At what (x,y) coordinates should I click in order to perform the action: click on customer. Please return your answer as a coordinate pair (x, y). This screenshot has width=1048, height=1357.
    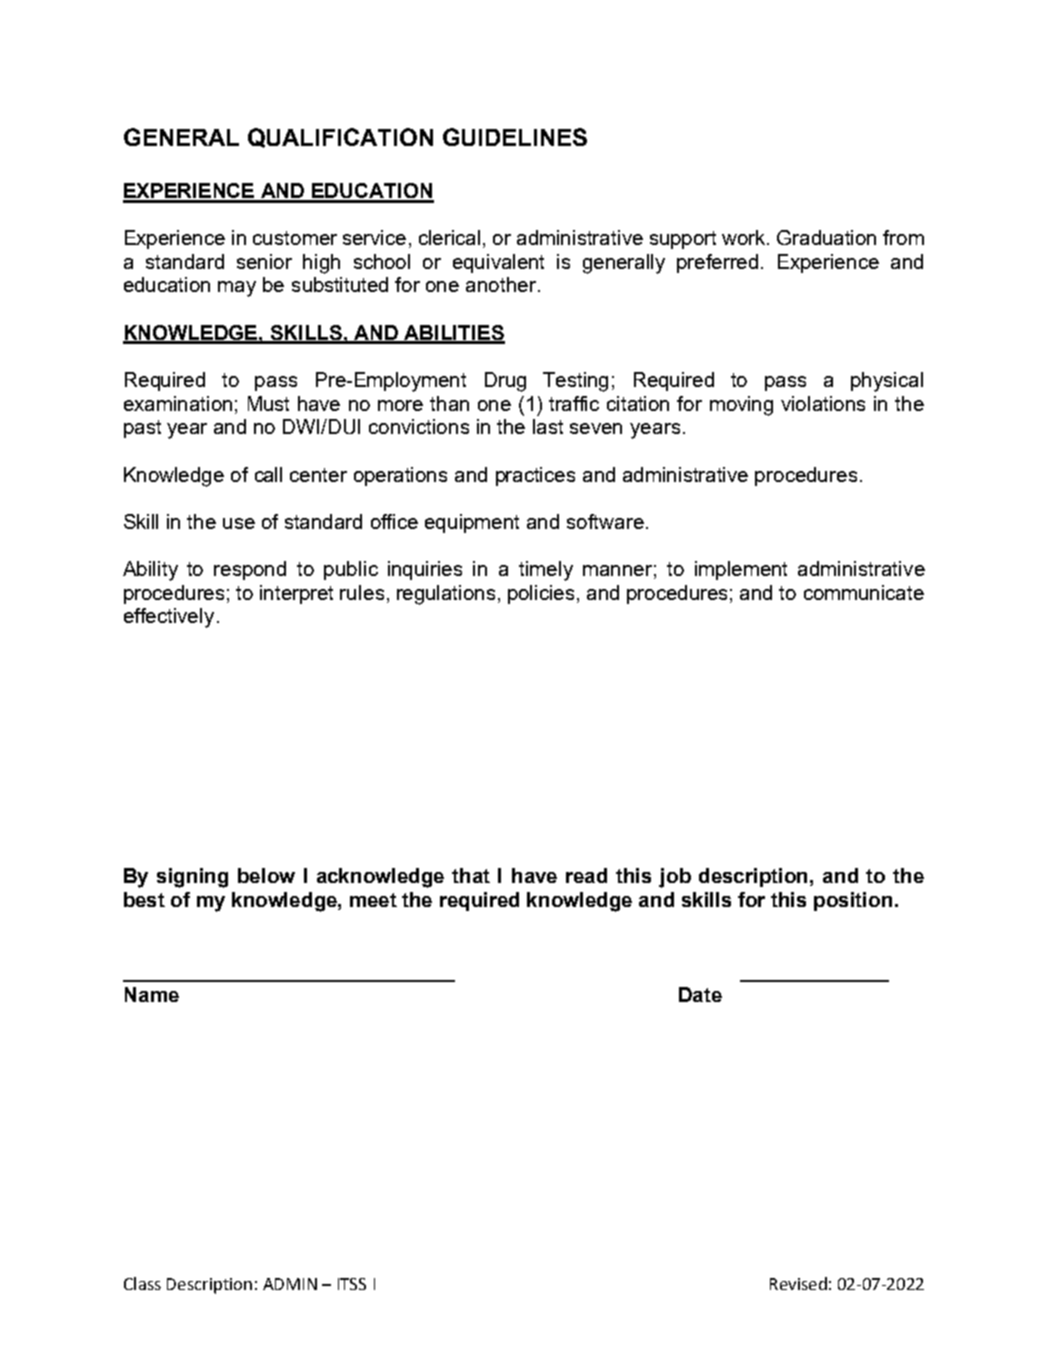
    Looking at the image, I should click on (295, 238).
